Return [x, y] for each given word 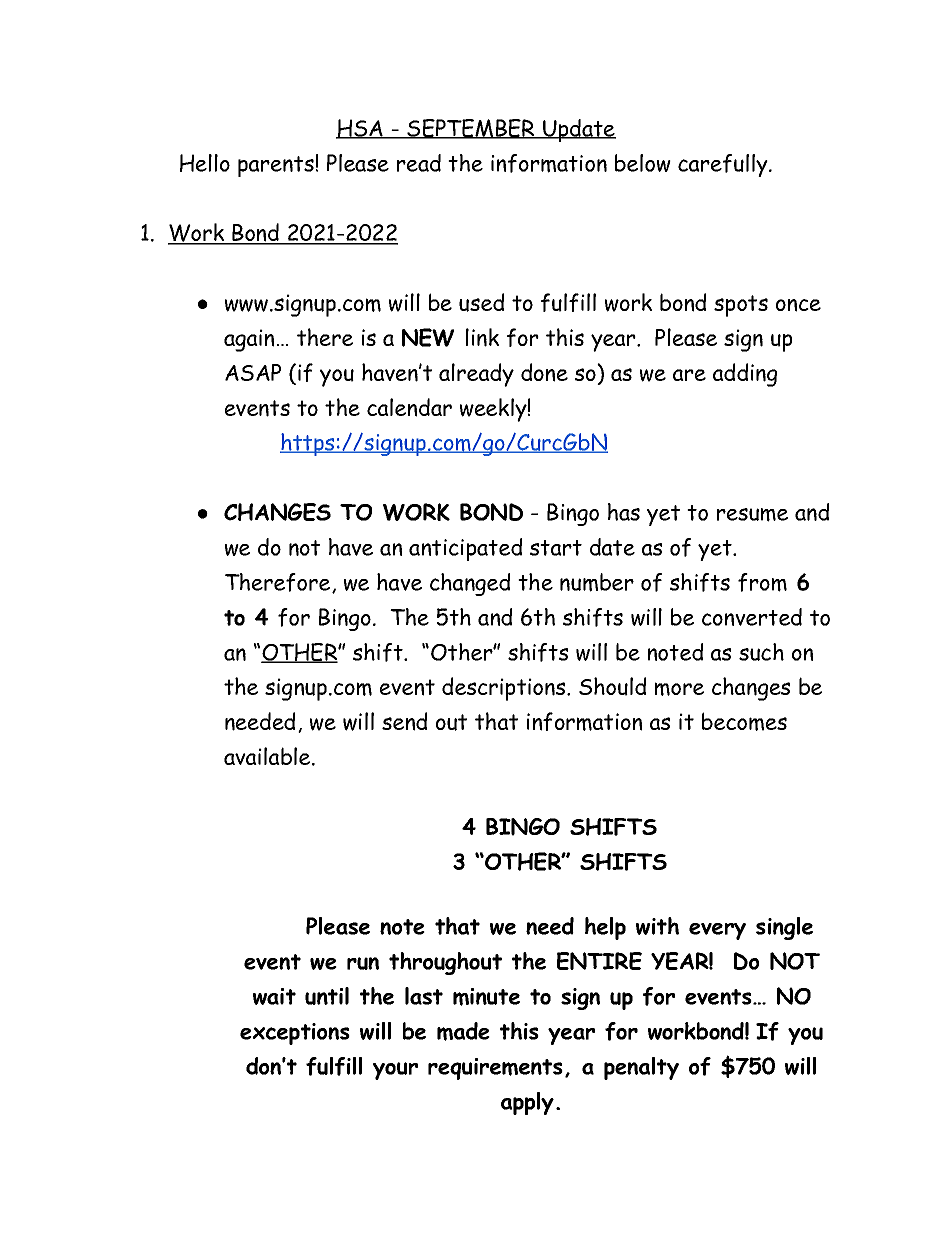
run [363, 963]
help [605, 928]
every [717, 931]
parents [276, 166]
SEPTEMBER [471, 129]
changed [470, 584]
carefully [724, 165]
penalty [641, 1068]
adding [745, 375]
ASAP [253, 372]
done [544, 372]
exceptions [295, 1034]
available [268, 756]
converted [752, 617]
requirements [495, 1069]
